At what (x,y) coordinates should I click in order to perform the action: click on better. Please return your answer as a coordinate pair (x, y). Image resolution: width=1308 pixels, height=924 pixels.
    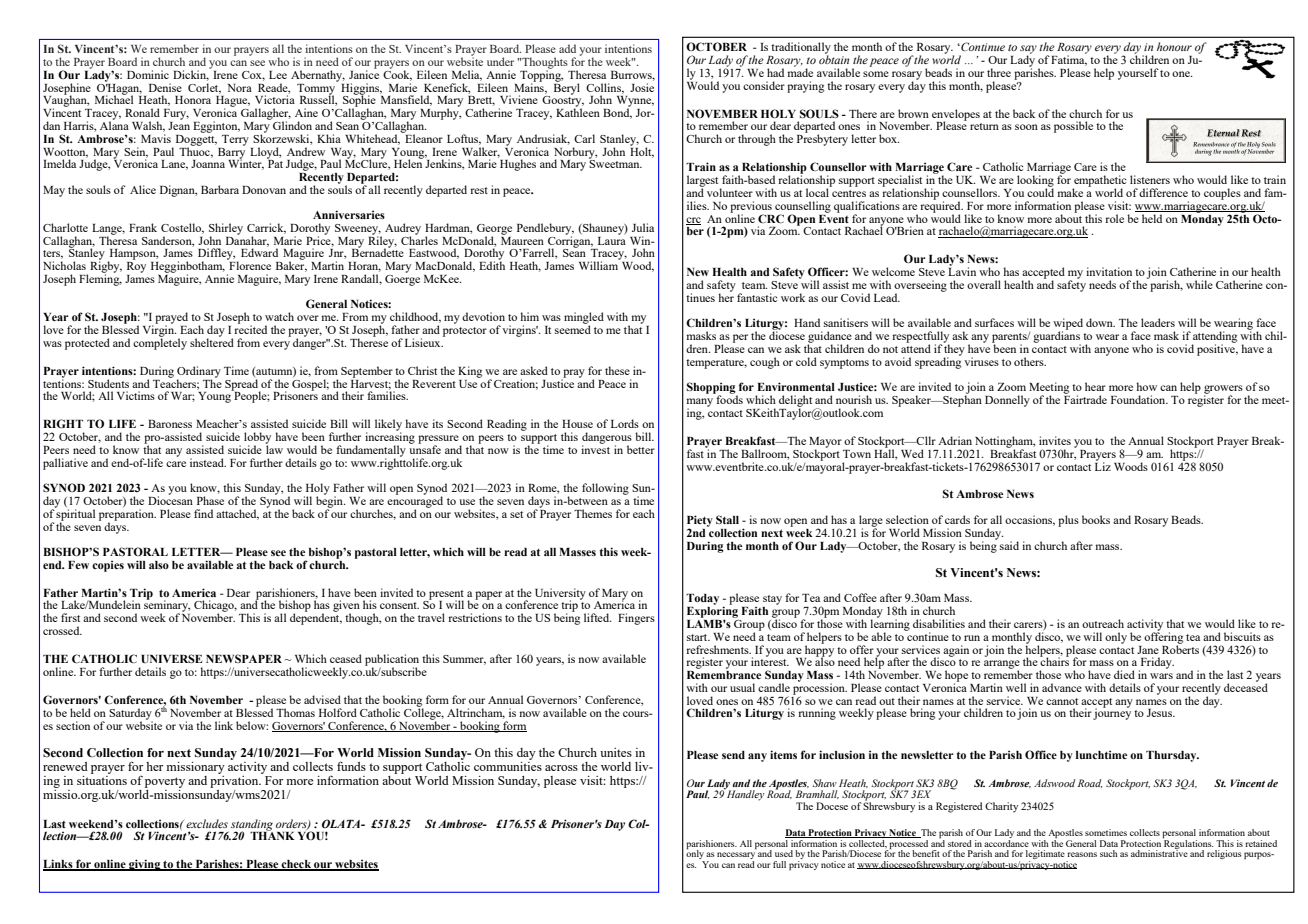
    Looking at the image, I should click on (641, 449).
